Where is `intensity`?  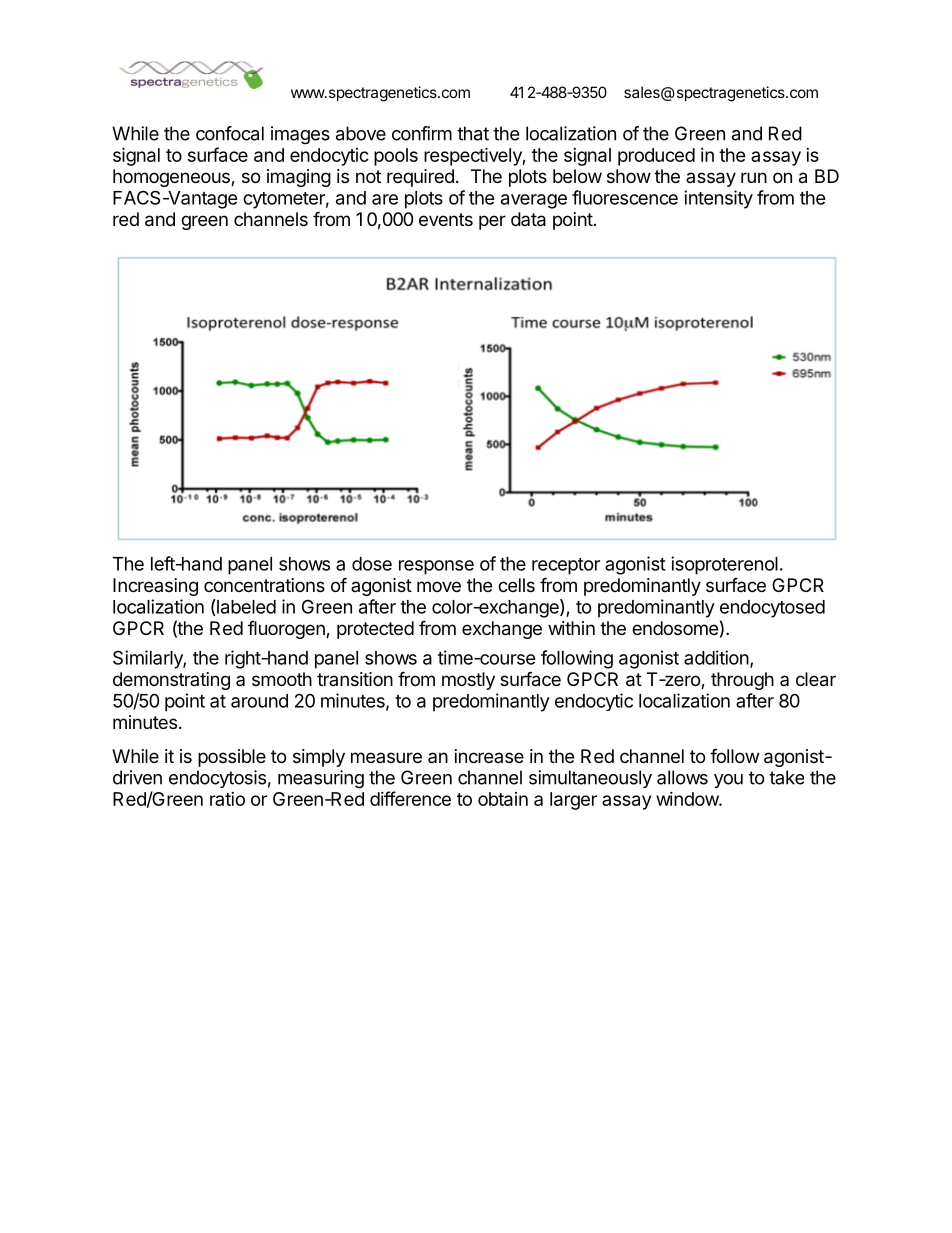 intensity is located at coordinates (718, 199).
